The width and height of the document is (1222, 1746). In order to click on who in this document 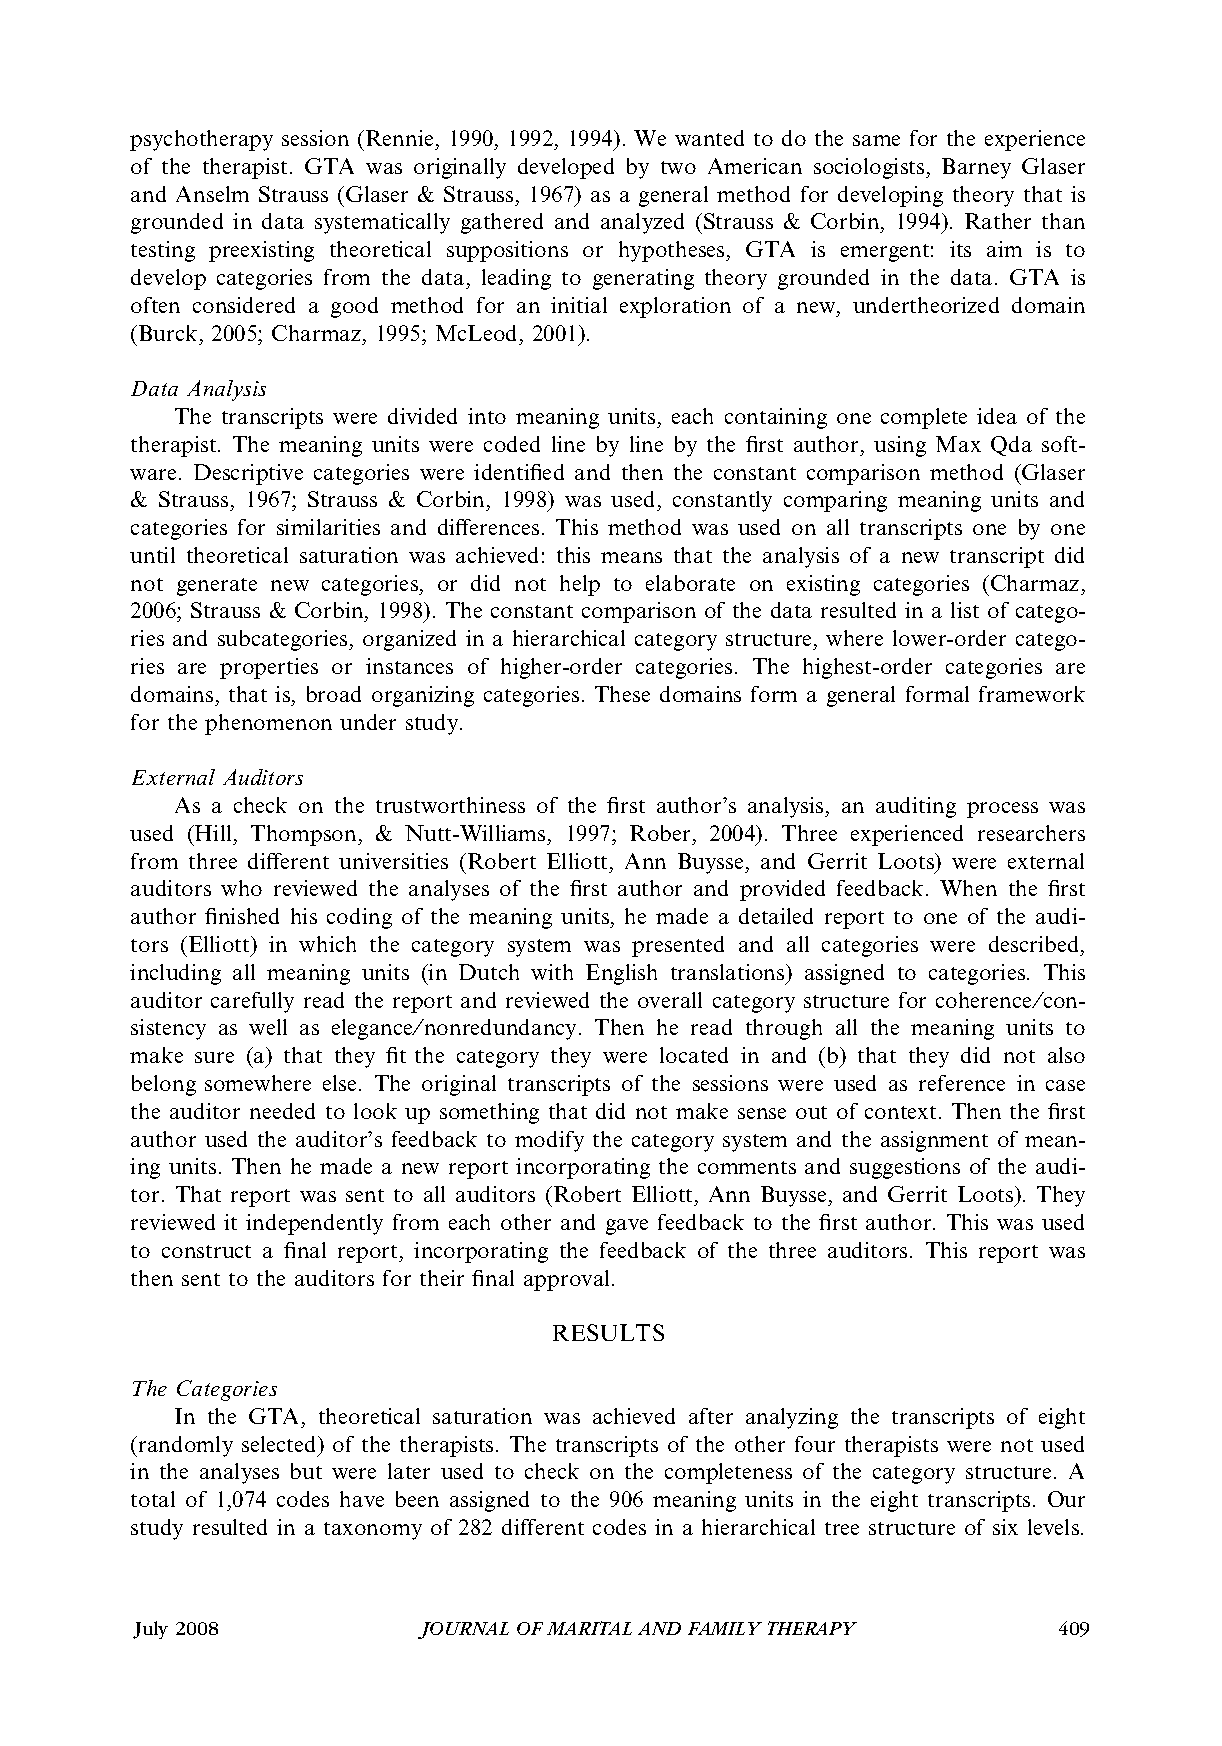, I will do `click(241, 888)`.
